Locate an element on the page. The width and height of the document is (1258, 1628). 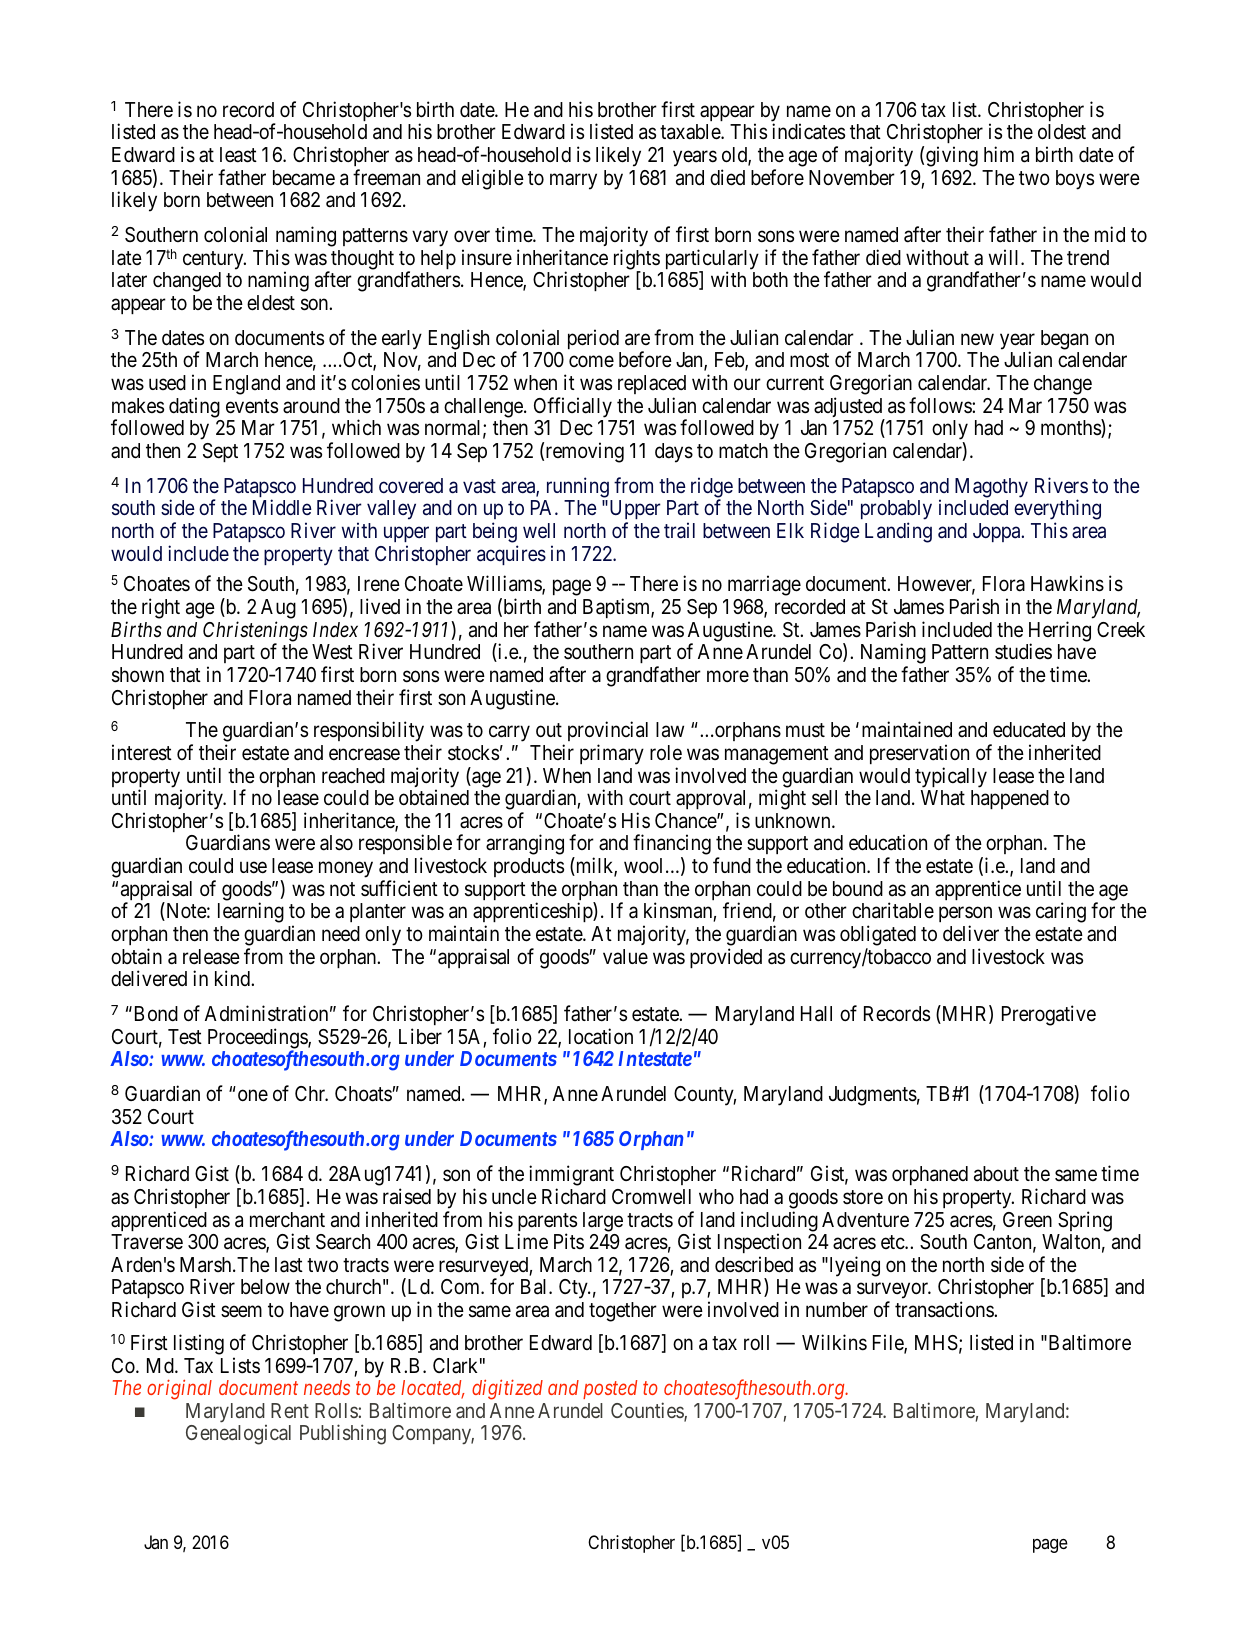
posted is located at coordinates (610, 1389).
